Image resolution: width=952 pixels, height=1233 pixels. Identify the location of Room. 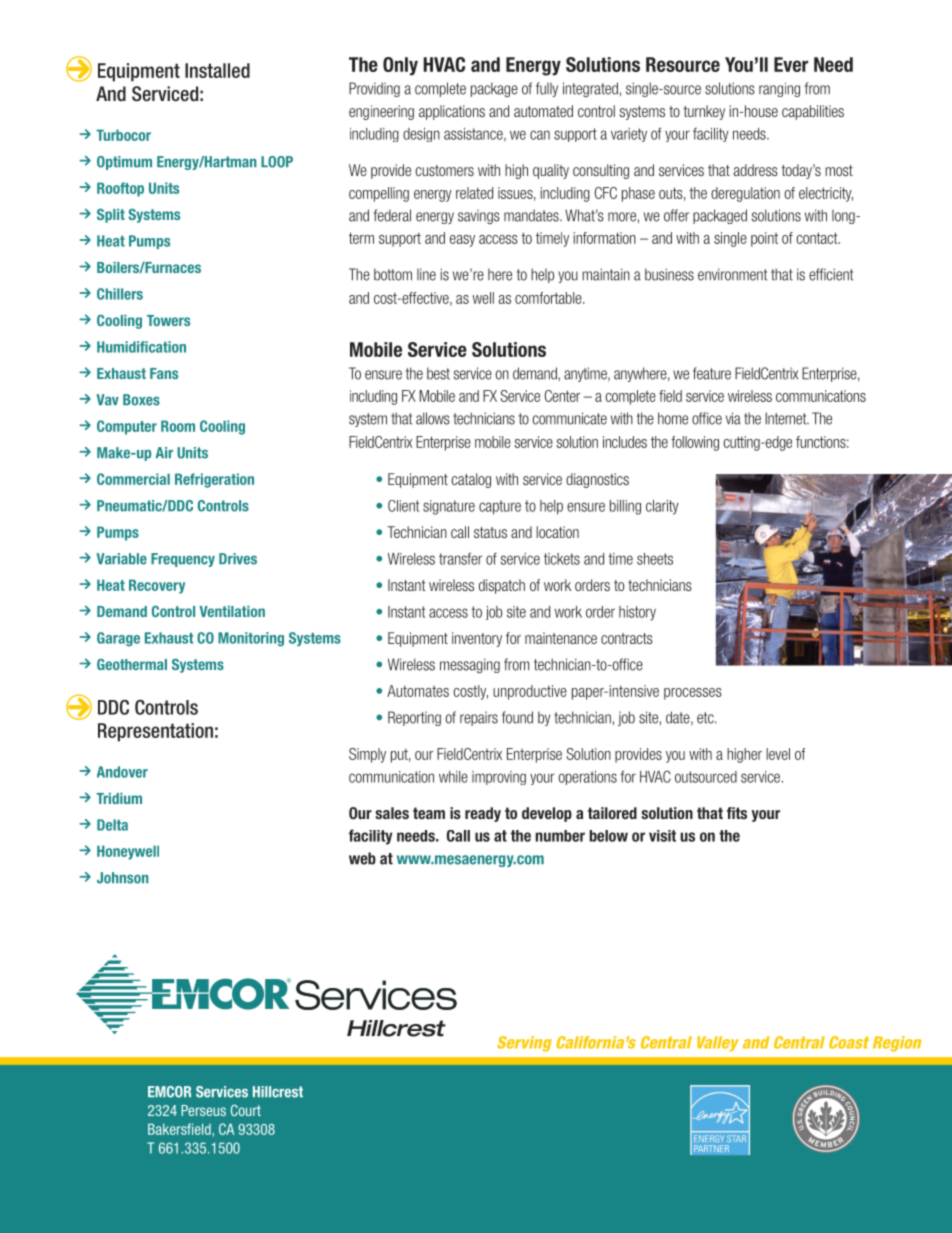
(178, 426).
